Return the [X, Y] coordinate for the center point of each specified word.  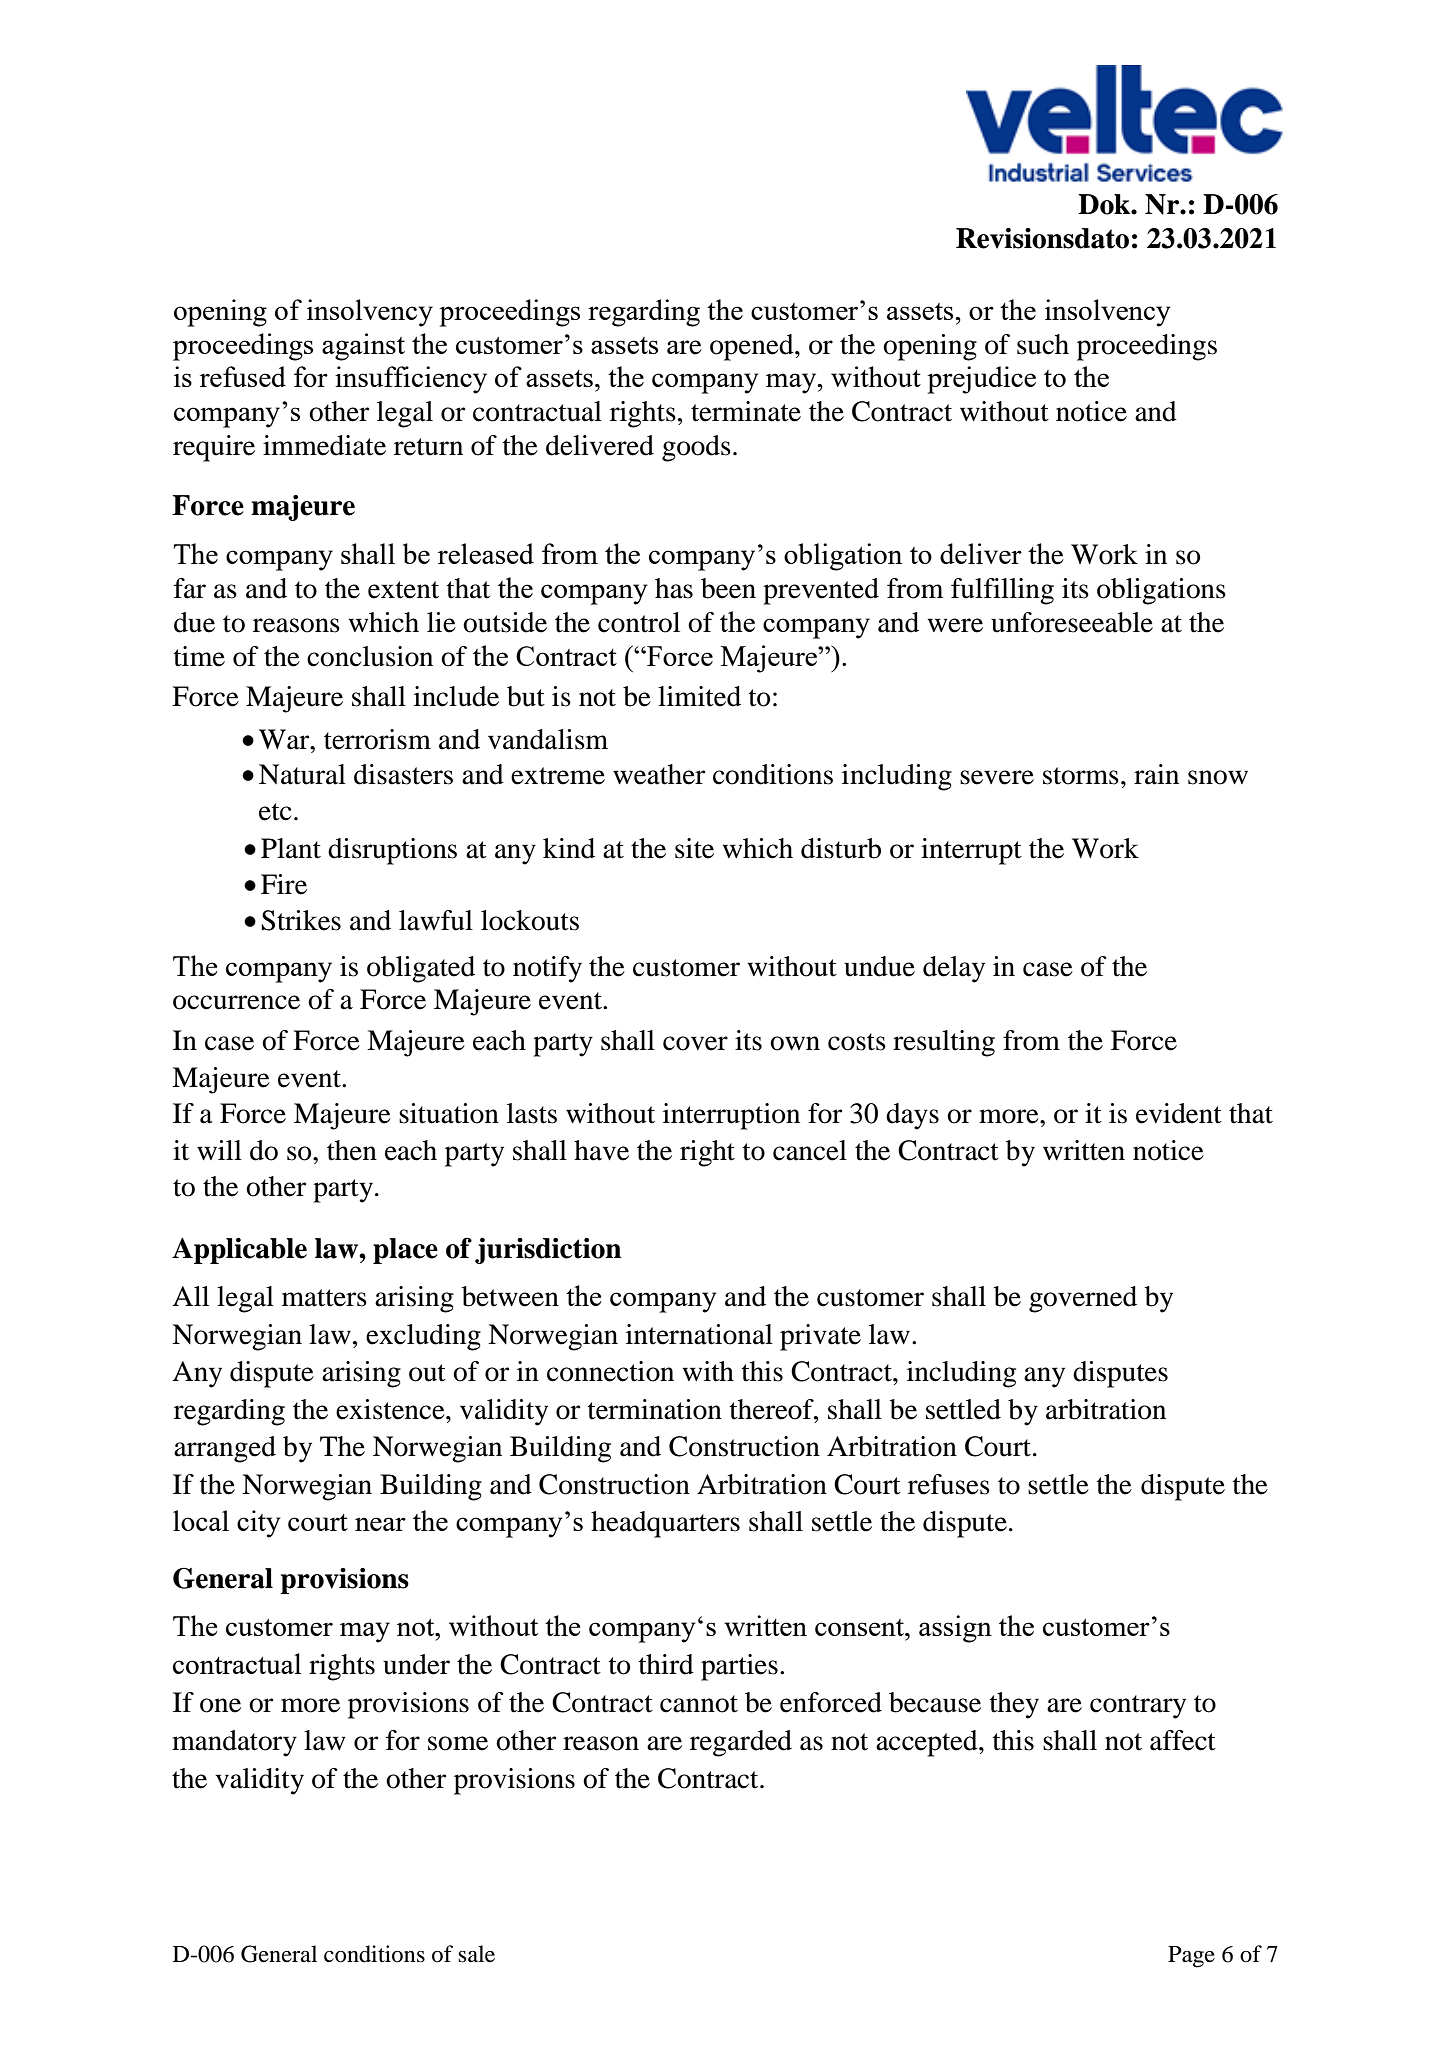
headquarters [665, 1524]
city [259, 1524]
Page [1191, 1957]
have [601, 1150]
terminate [746, 411]
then [352, 1150]
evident [1179, 1113]
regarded [741, 1743]
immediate [324, 445]
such [1043, 344]
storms [1081, 776]
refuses [949, 1484]
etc [275, 812]
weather [659, 774]
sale [476, 1954]
